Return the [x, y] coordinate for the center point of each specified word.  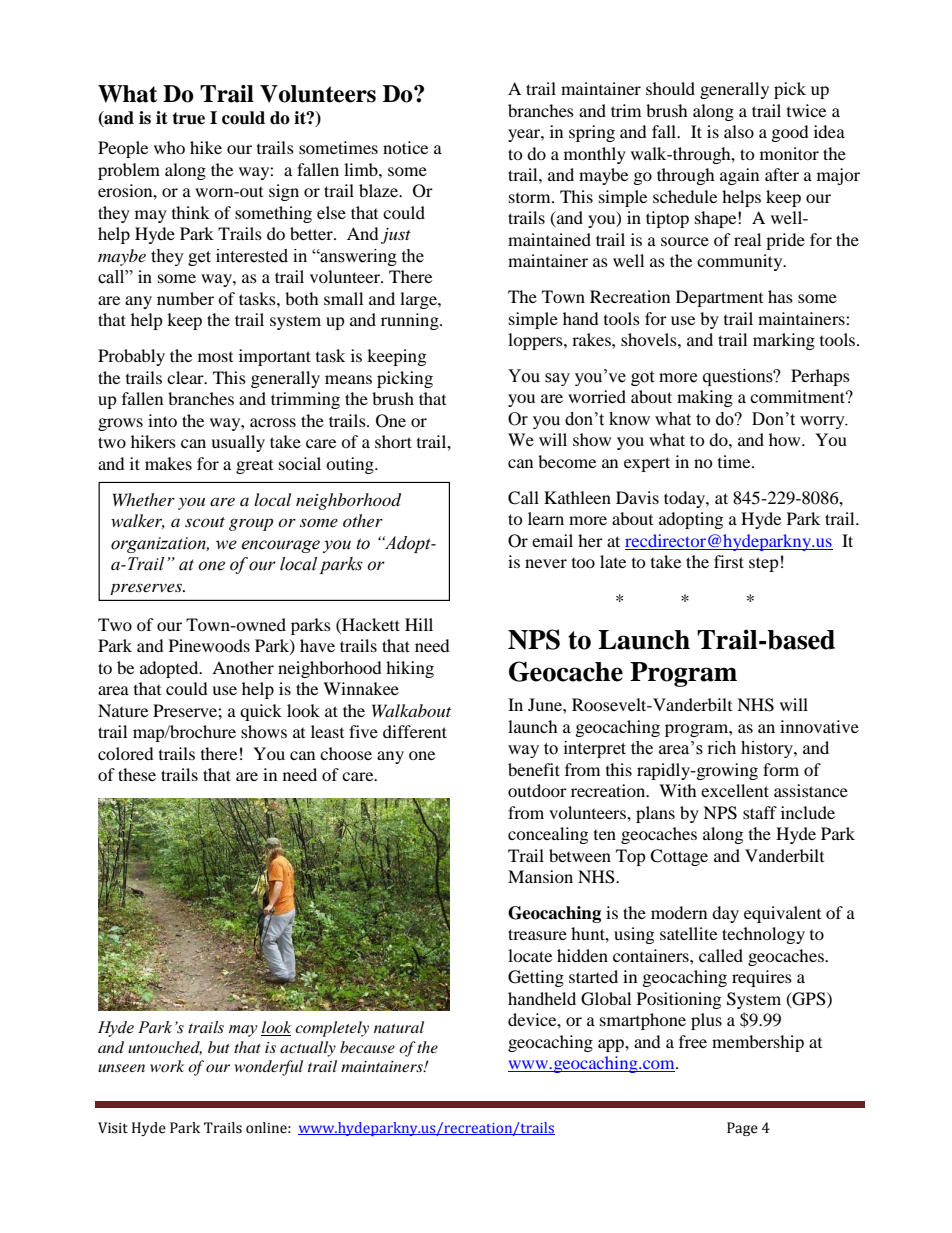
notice [405, 147]
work [167, 1066]
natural [399, 1027]
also [739, 131]
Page [742, 1129]
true [188, 118]
